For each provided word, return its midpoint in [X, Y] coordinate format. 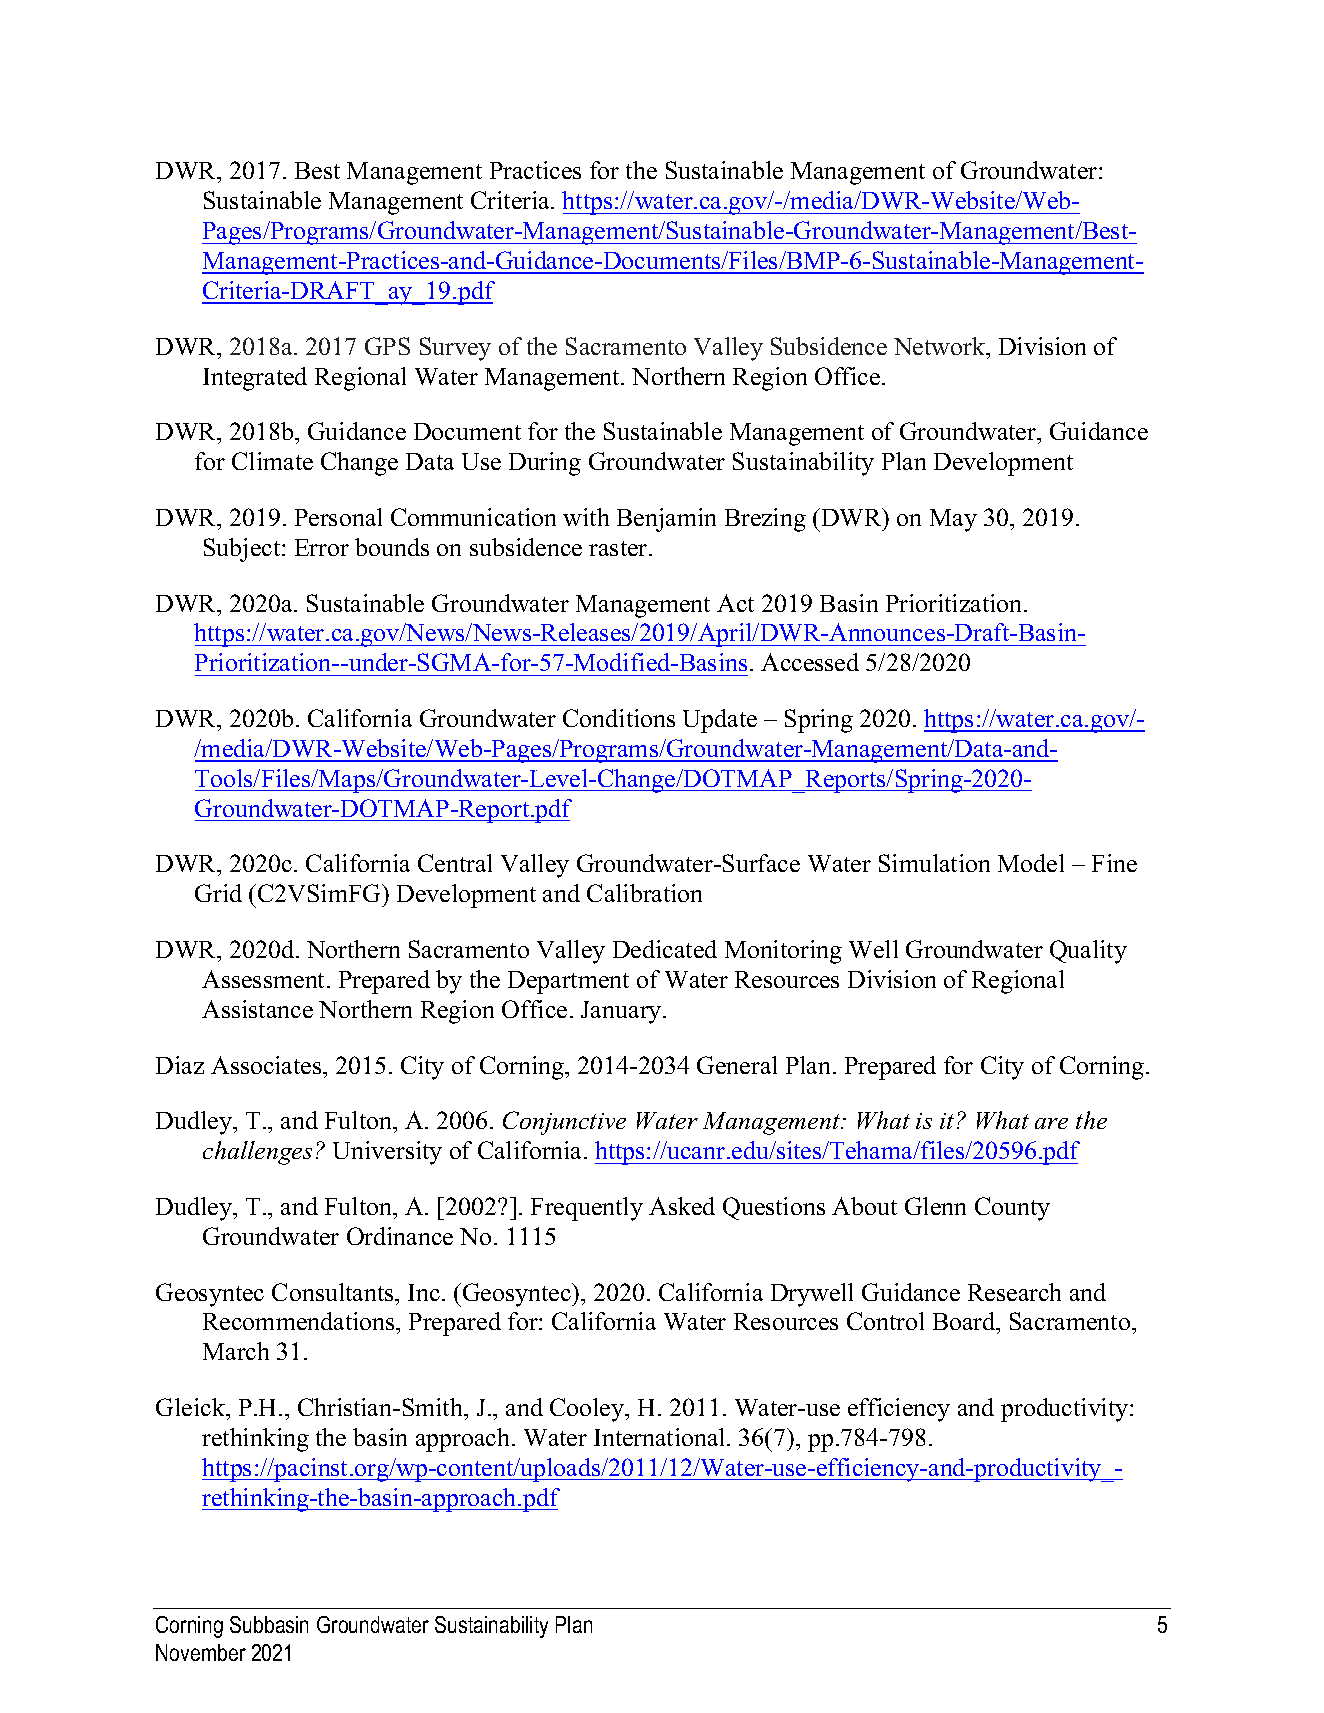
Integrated [255, 379]
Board [965, 1323]
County [1012, 1209]
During [545, 464]
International [661, 1437]
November [201, 1652]
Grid [218, 893]
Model [1031, 863]
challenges [257, 1153]
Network [941, 346]
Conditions [619, 718]
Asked [682, 1206]
